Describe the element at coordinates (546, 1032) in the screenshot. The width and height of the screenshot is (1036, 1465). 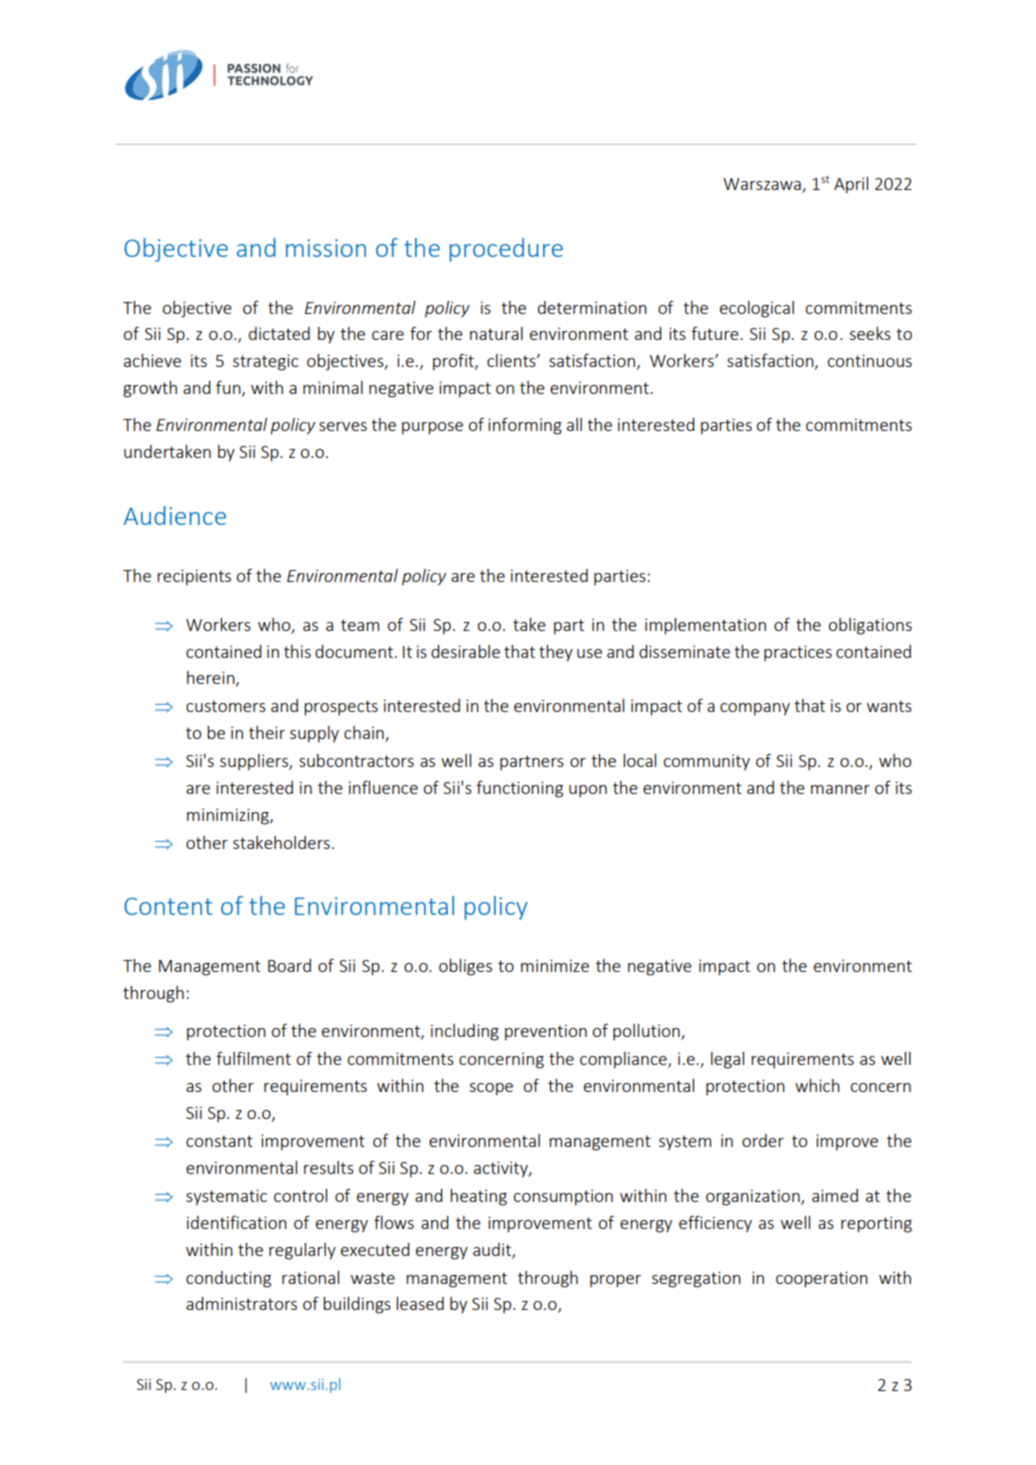
I see `prevention` at that location.
